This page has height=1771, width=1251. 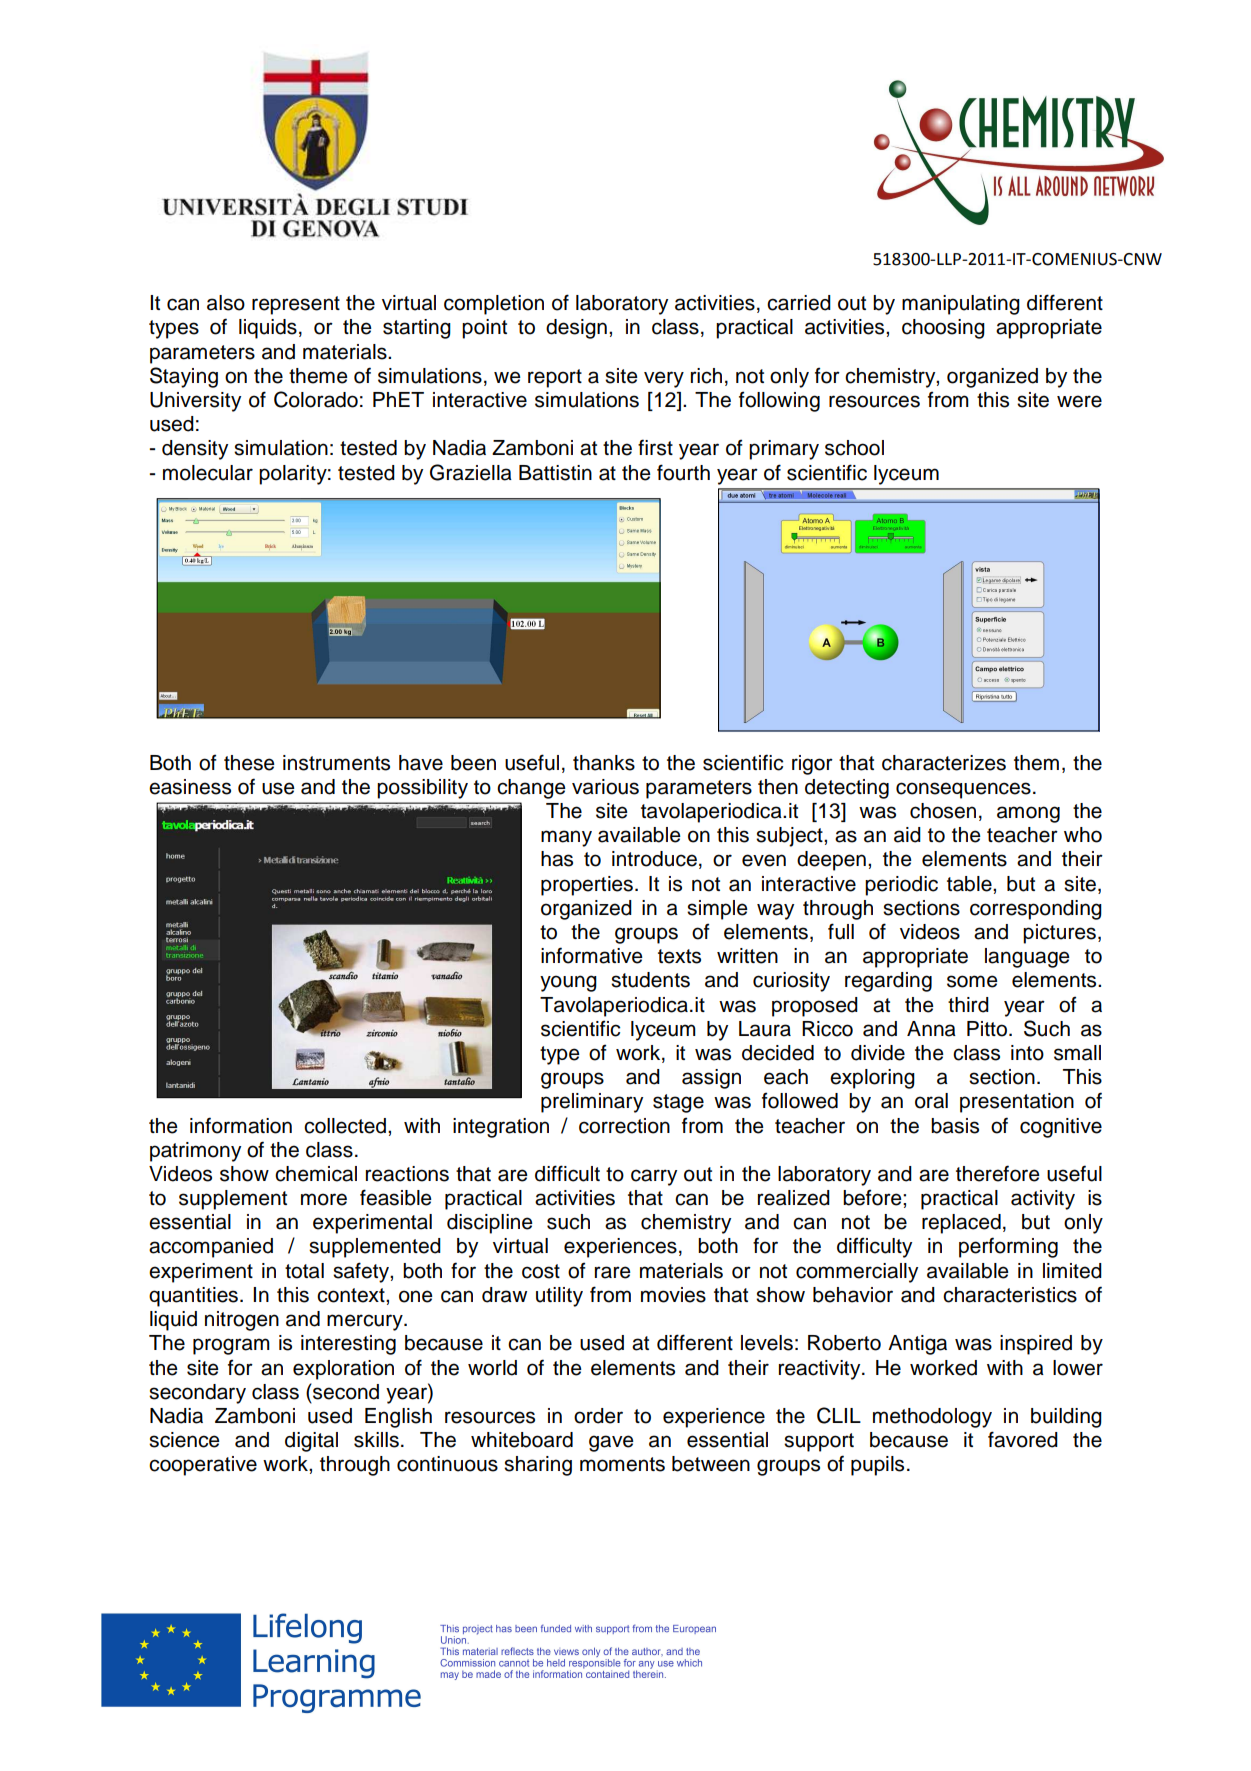 What do you see at coordinates (654, 859) in the page?
I see `introduce` at bounding box center [654, 859].
